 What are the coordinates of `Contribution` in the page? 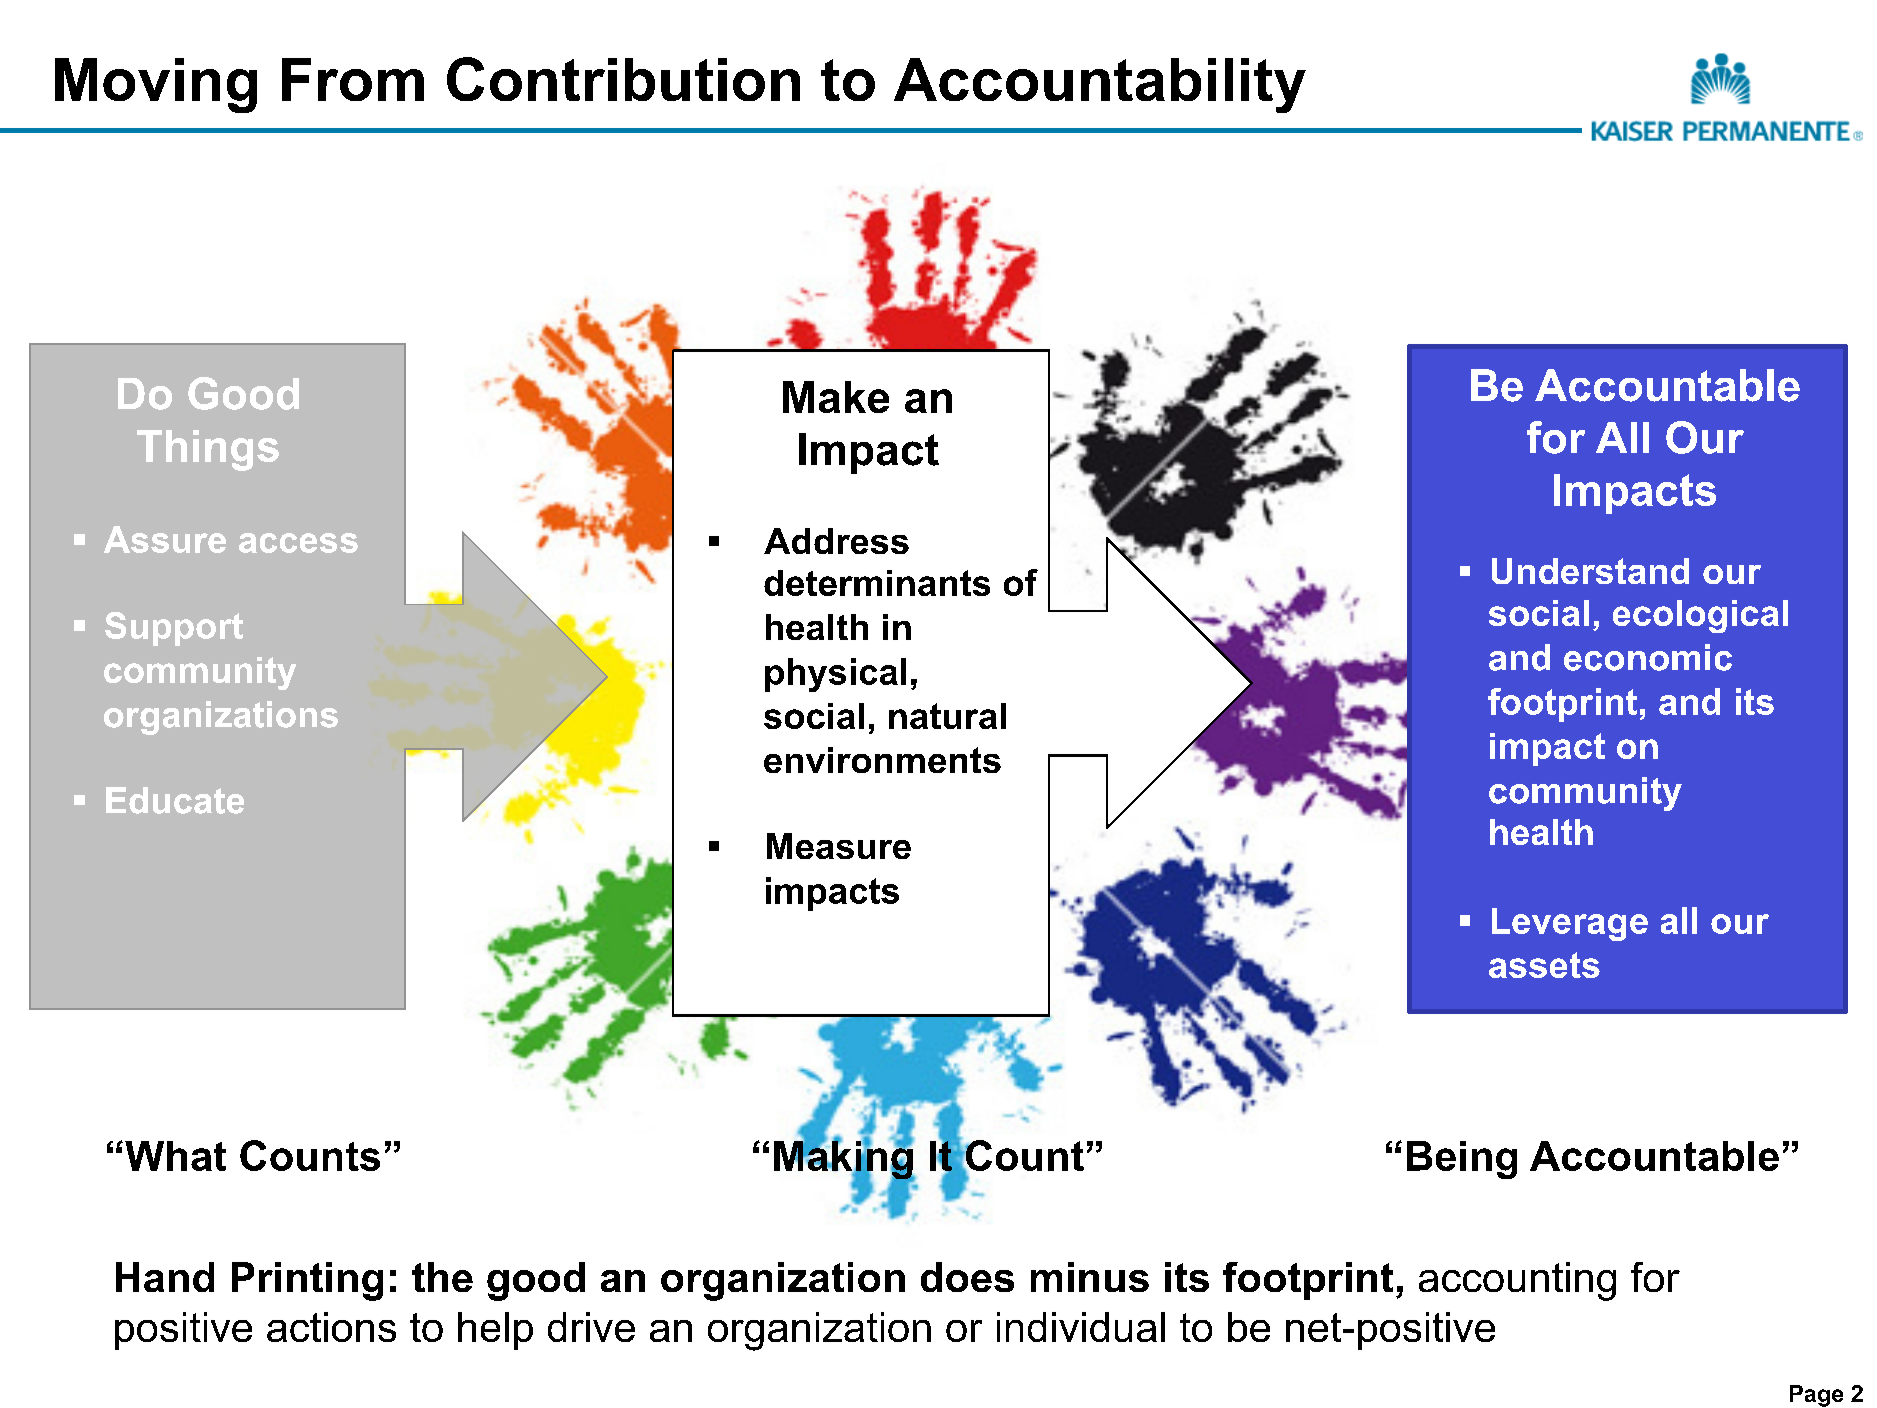 It's located at (623, 79).
